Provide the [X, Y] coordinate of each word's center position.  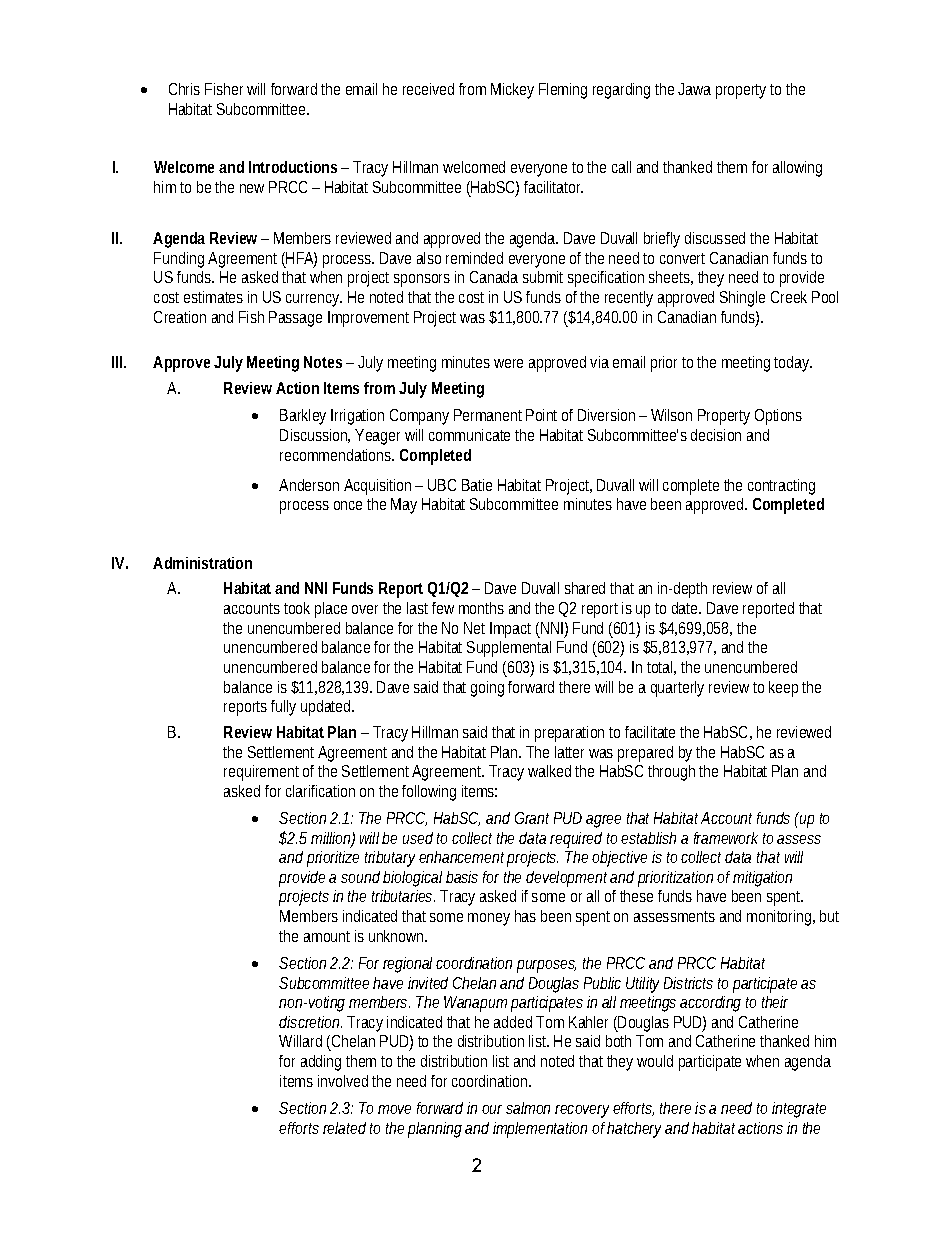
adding [321, 1063]
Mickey [512, 91]
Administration [202, 563]
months [481, 608]
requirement [261, 773]
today [793, 364]
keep [786, 689]
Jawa [694, 89]
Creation [180, 317]
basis [462, 877]
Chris [184, 89]
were [508, 363]
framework [726, 838]
